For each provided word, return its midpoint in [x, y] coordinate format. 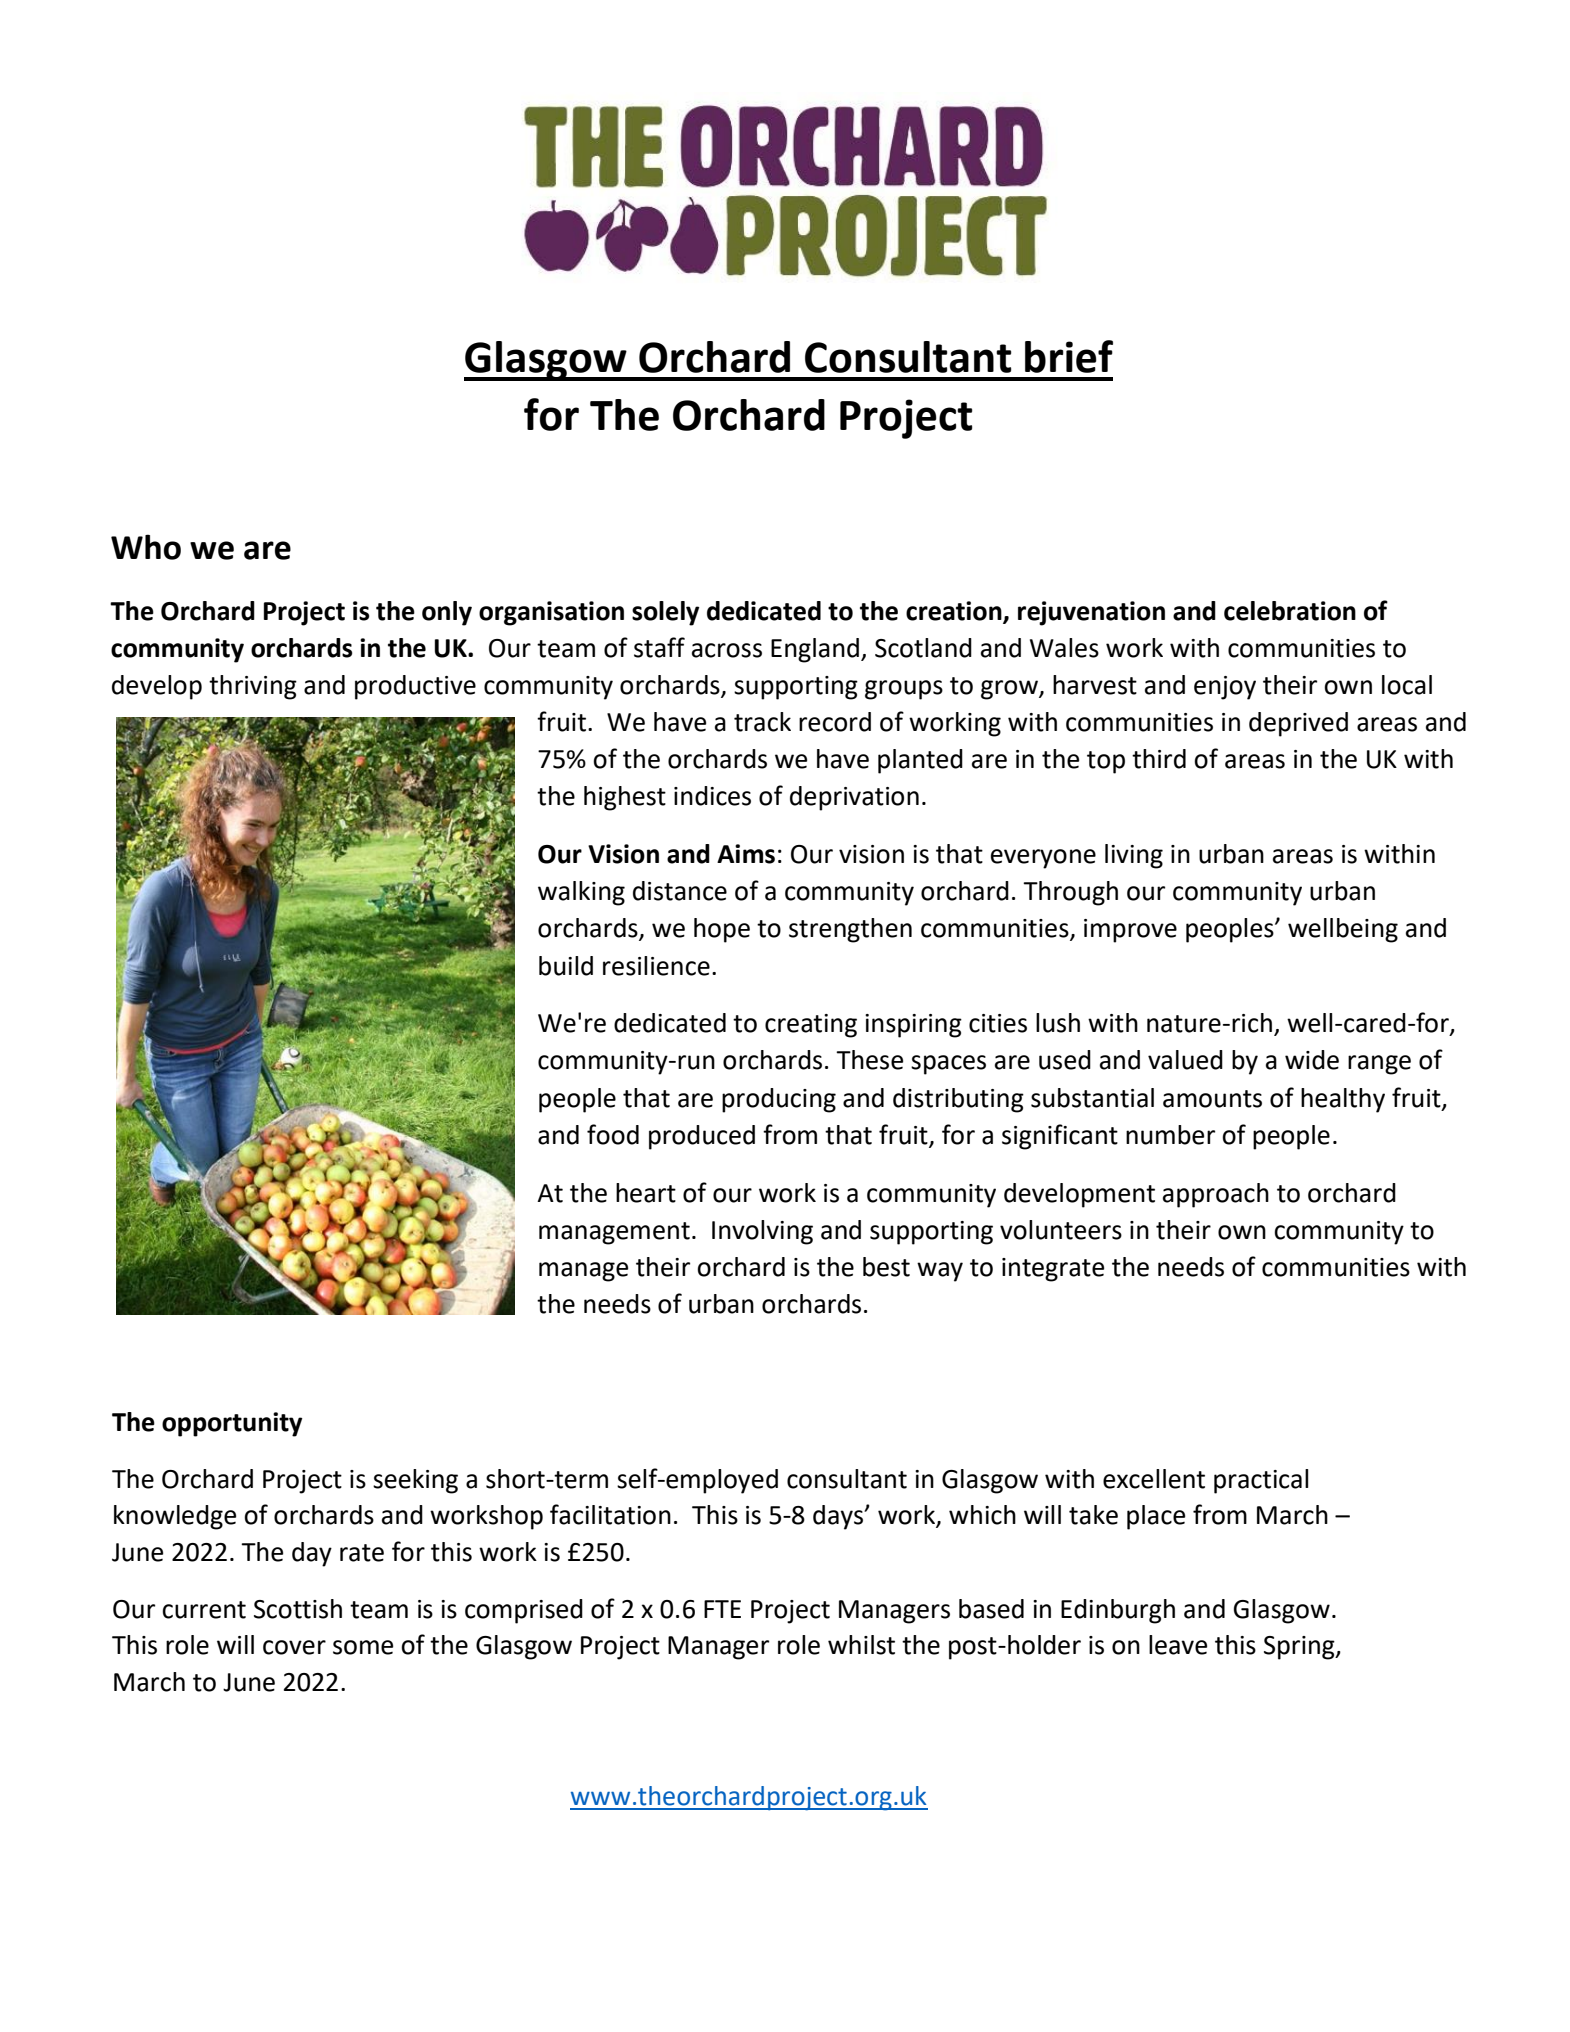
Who [146, 547]
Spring [1300, 1648]
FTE [722, 1609]
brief [1069, 356]
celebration [1290, 611]
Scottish [298, 1609]
